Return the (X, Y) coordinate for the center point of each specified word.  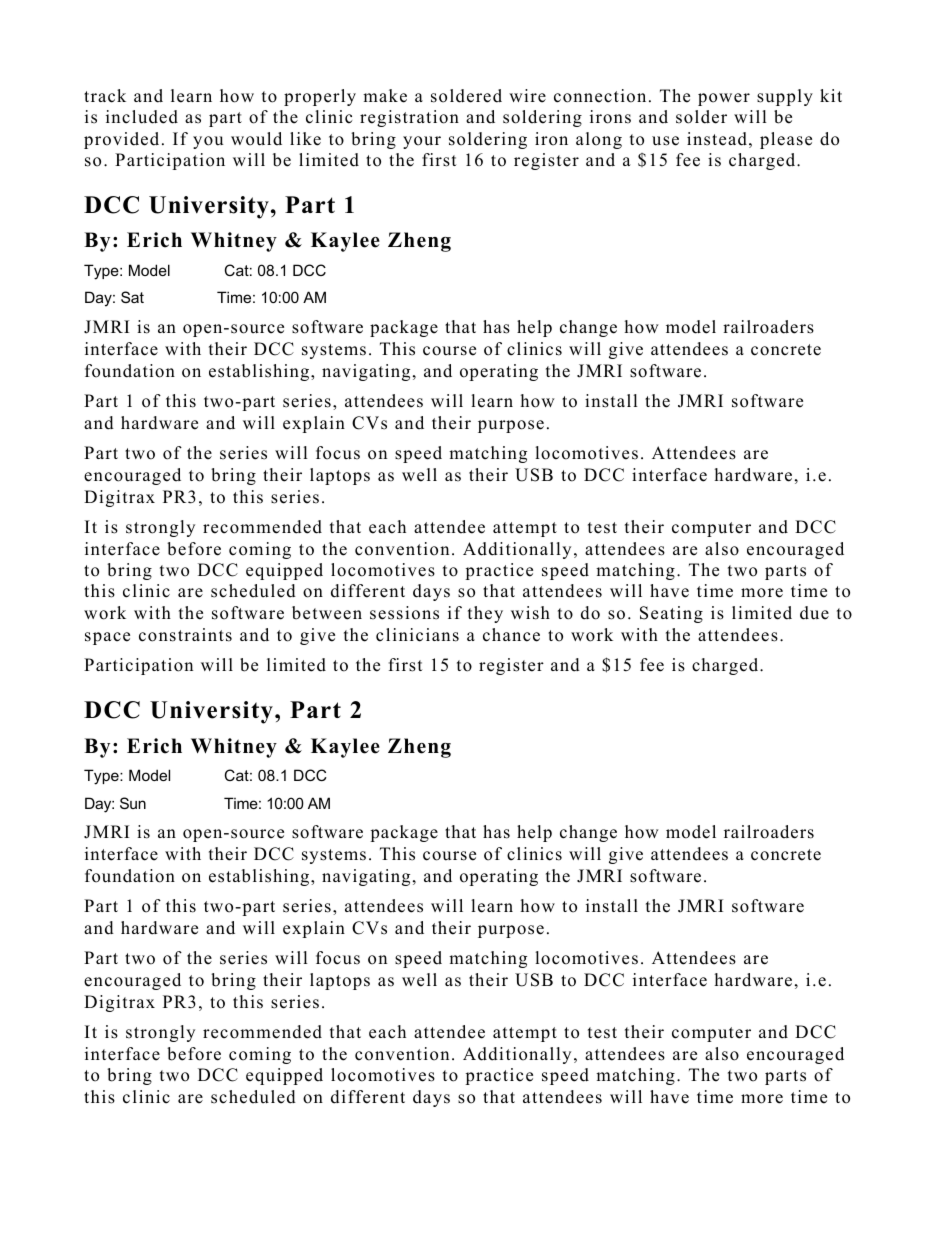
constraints (185, 635)
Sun (133, 803)
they (485, 614)
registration (409, 118)
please (786, 140)
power (724, 99)
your (422, 142)
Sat (132, 297)
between (327, 613)
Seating (671, 614)
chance (511, 635)
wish (530, 613)
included (142, 117)
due (814, 613)
